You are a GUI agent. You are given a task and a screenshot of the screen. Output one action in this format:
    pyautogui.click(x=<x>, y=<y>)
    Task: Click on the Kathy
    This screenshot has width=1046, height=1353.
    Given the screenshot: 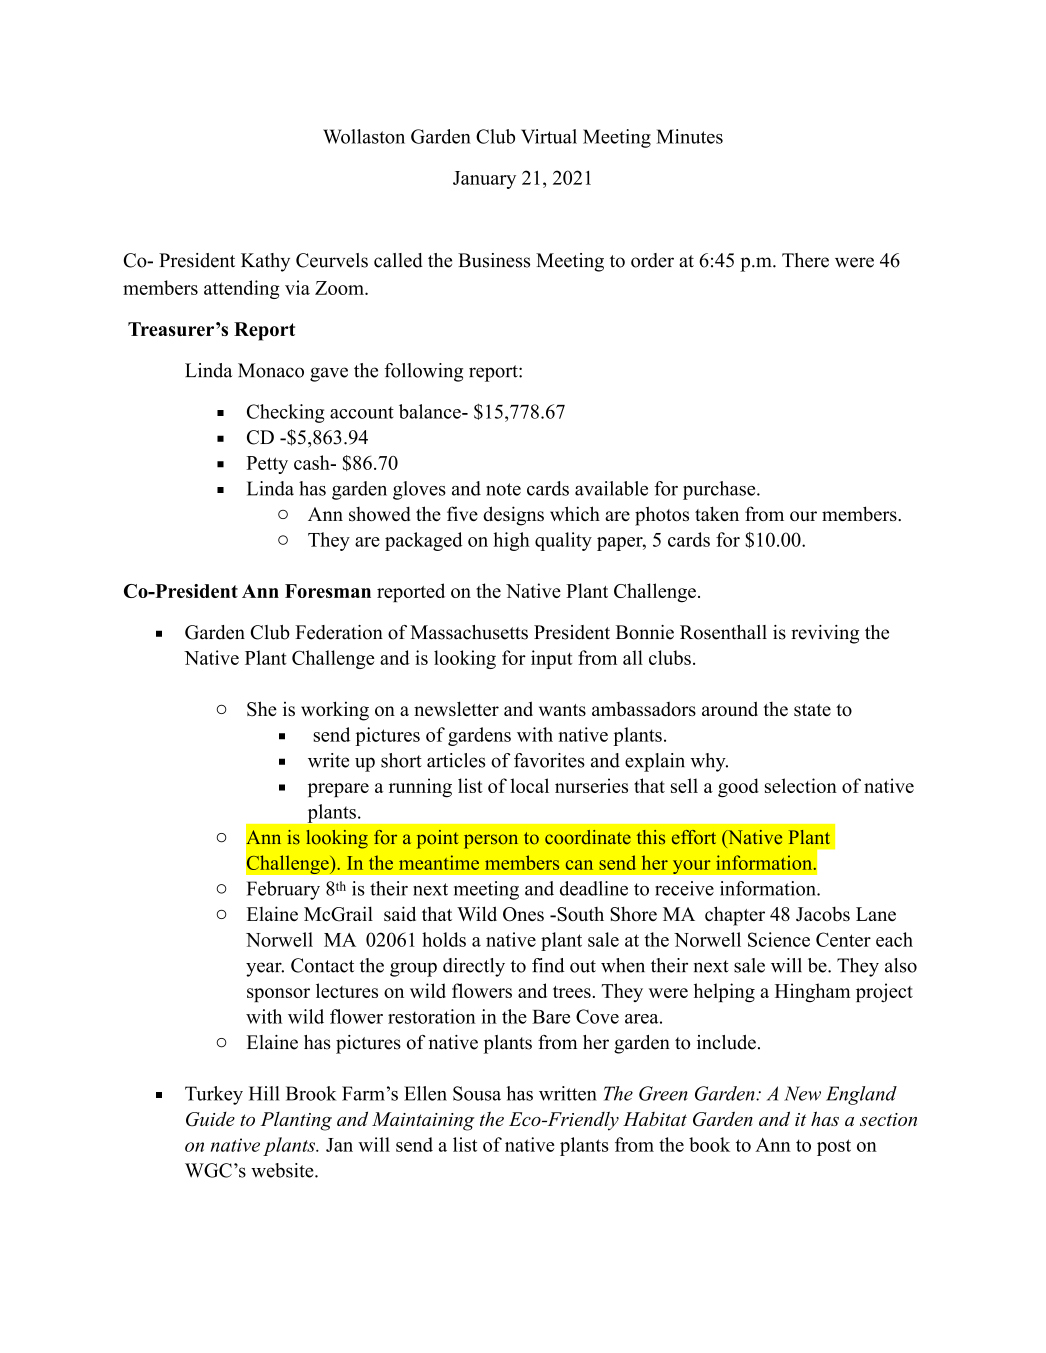 What is the action you would take?
    pyautogui.click(x=265, y=262)
